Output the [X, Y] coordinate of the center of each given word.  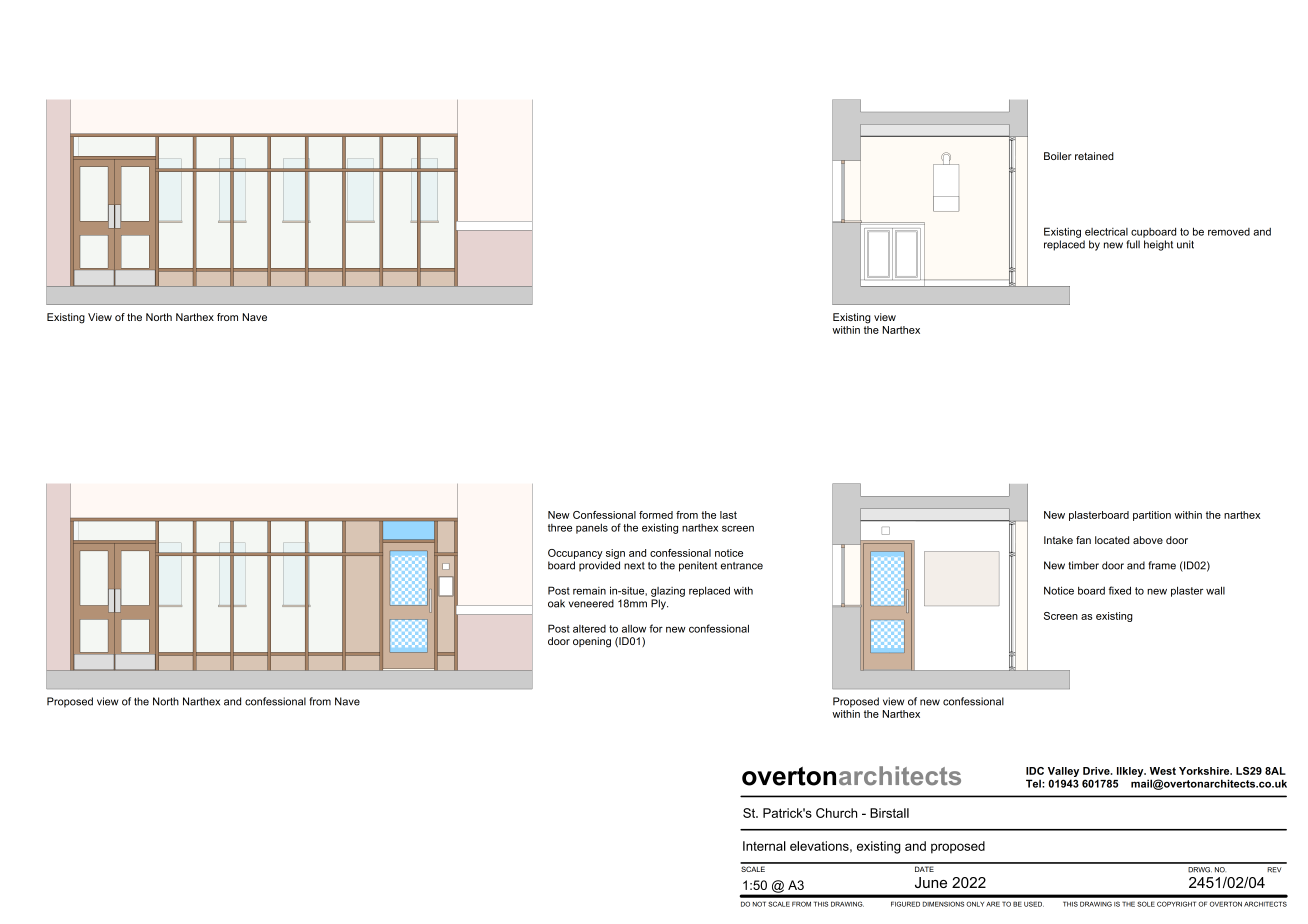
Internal [764, 846]
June [931, 882]
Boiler [1058, 156]
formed [656, 515]
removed [1229, 232]
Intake [1058, 540]
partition [1152, 516]
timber [1083, 565]
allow [634, 629]
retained [1094, 156]
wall [1215, 590]
